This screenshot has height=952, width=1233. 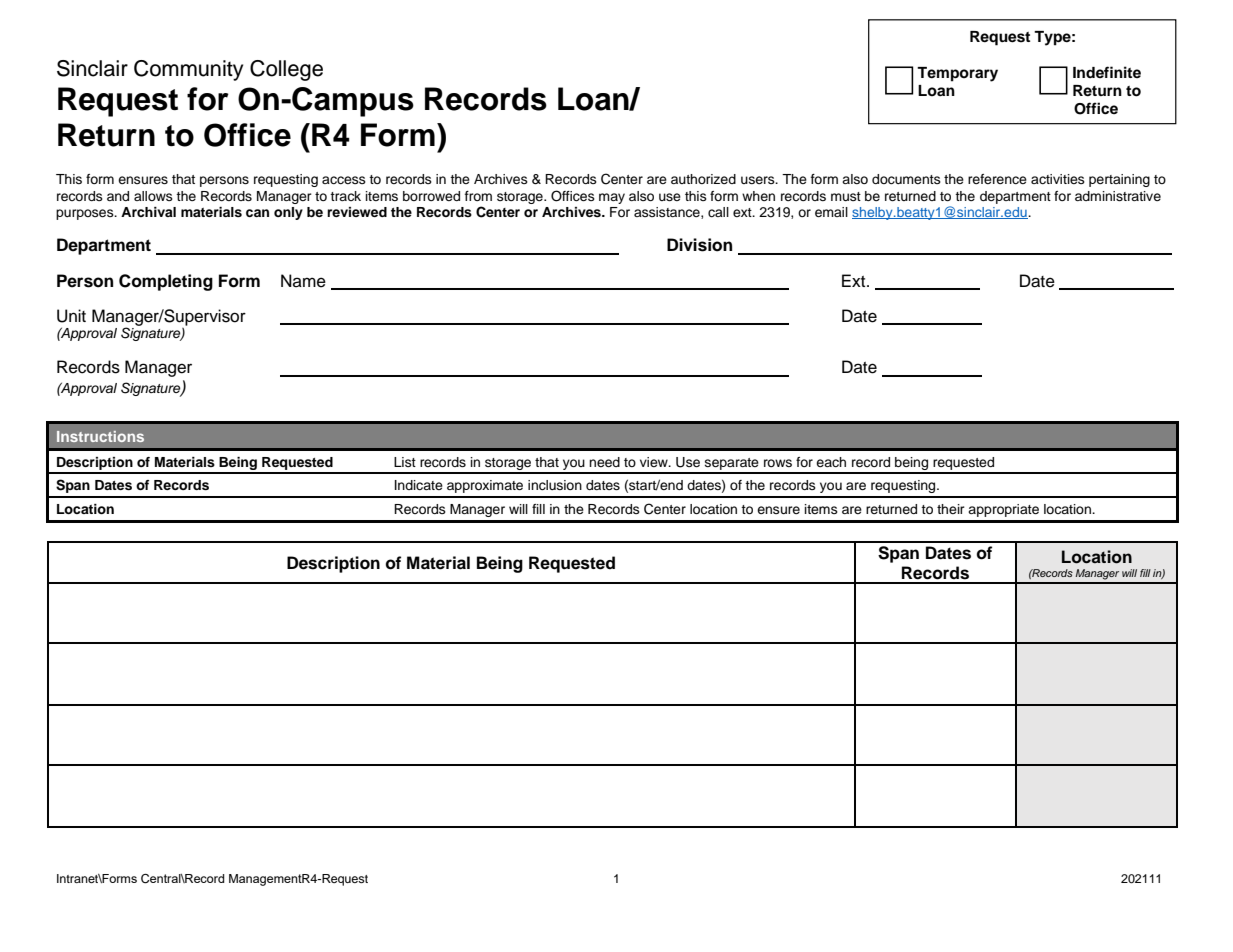 What do you see at coordinates (555, 485) in the screenshot?
I see `inclusion` at bounding box center [555, 485].
